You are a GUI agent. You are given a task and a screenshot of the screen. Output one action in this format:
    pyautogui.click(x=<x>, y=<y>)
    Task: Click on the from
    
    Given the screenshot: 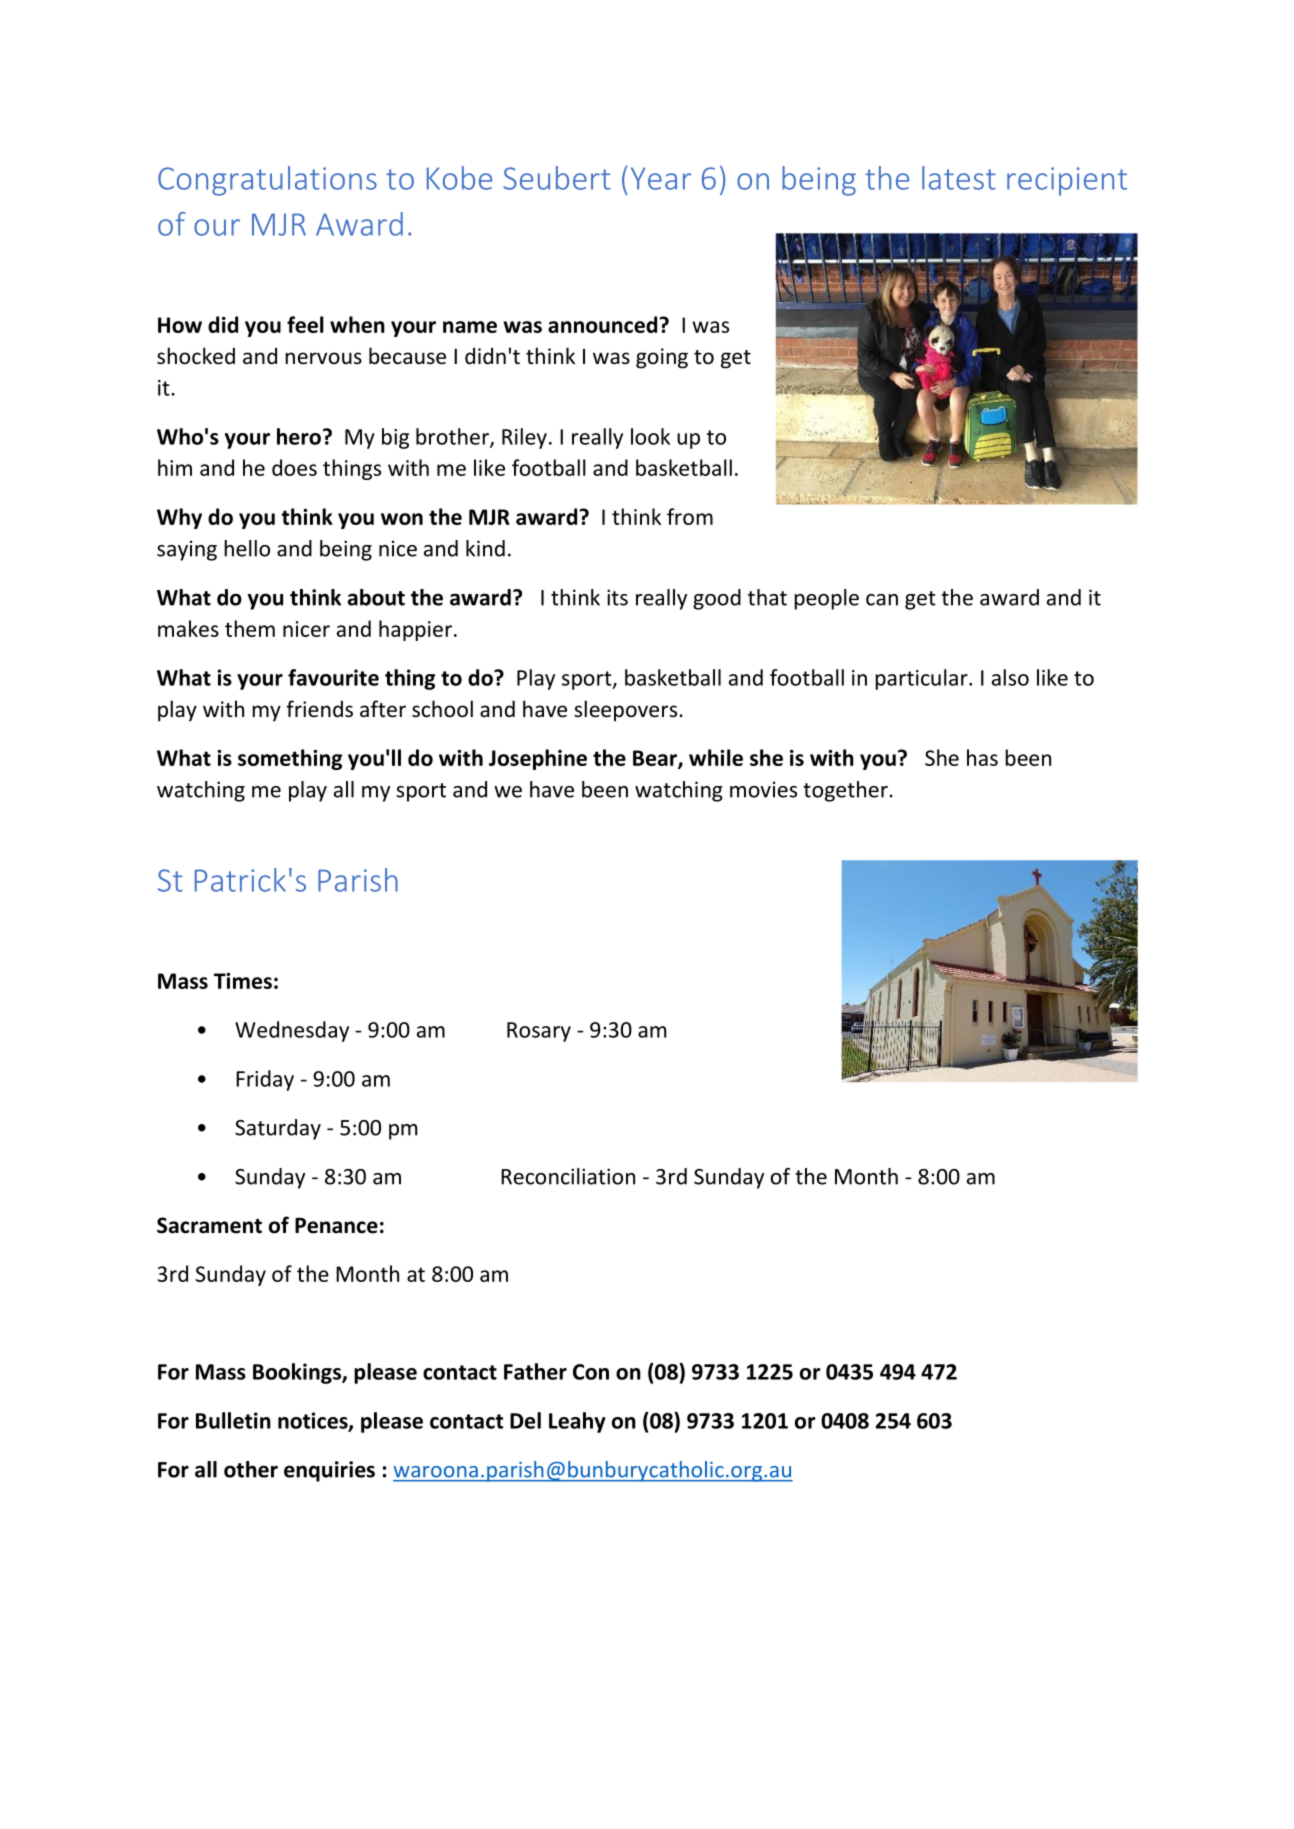 What is the action you would take?
    pyautogui.click(x=690, y=516)
